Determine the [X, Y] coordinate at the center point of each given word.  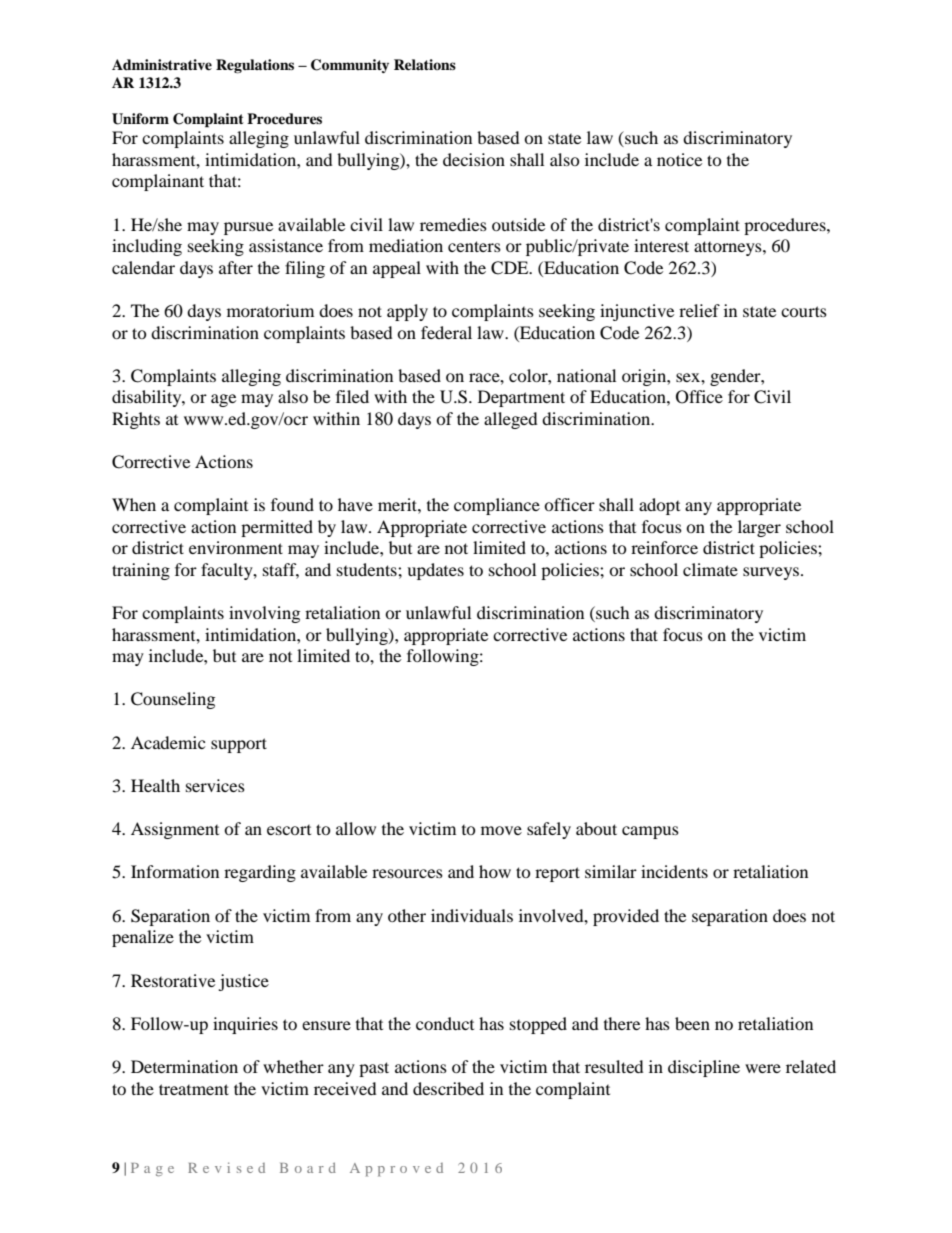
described [448, 1088]
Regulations [255, 66]
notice [679, 159]
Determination [184, 1066]
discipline [704, 1068]
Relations [425, 64]
